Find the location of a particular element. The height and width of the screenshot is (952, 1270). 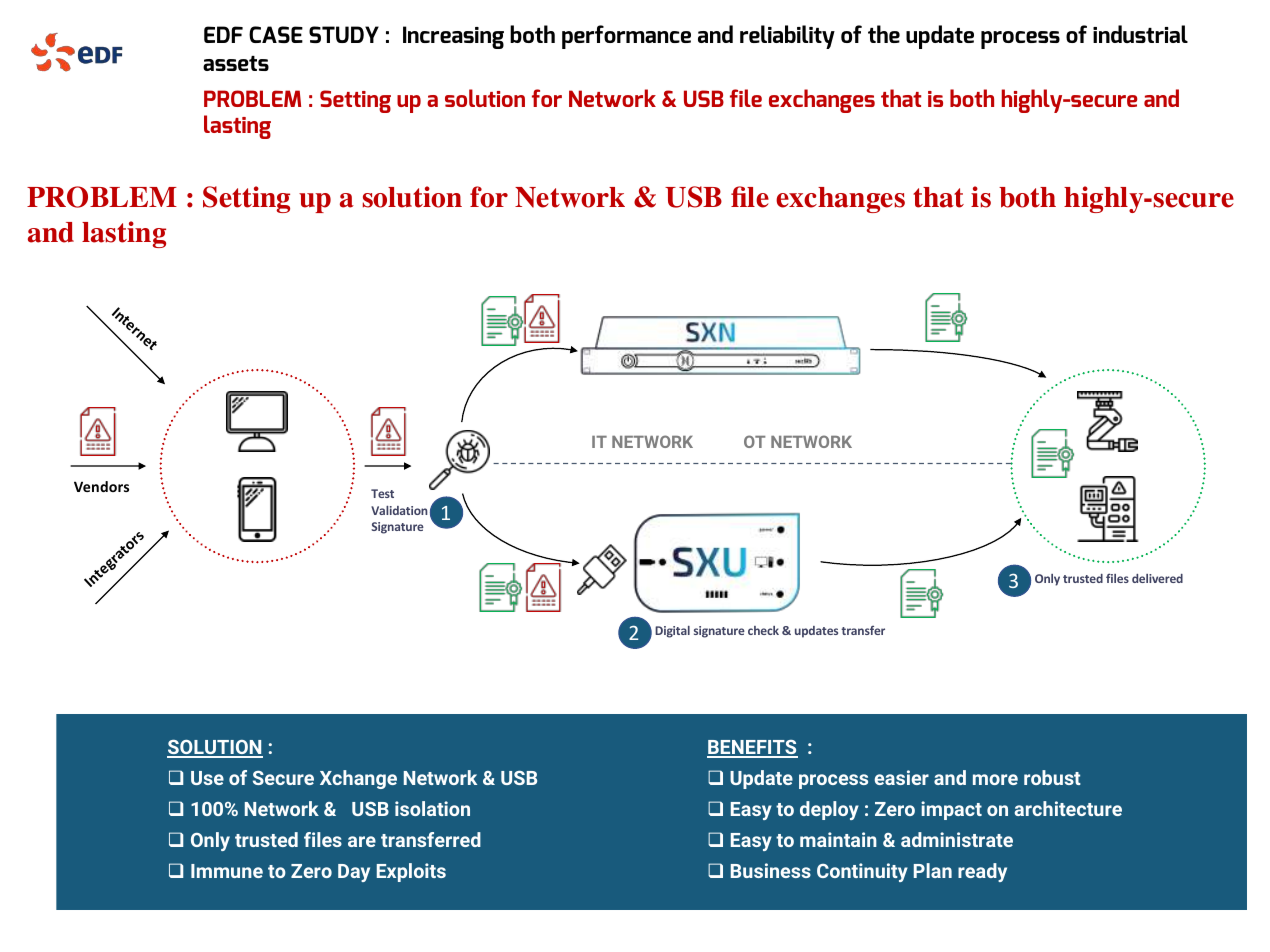

Vendors is located at coordinates (101, 486).
